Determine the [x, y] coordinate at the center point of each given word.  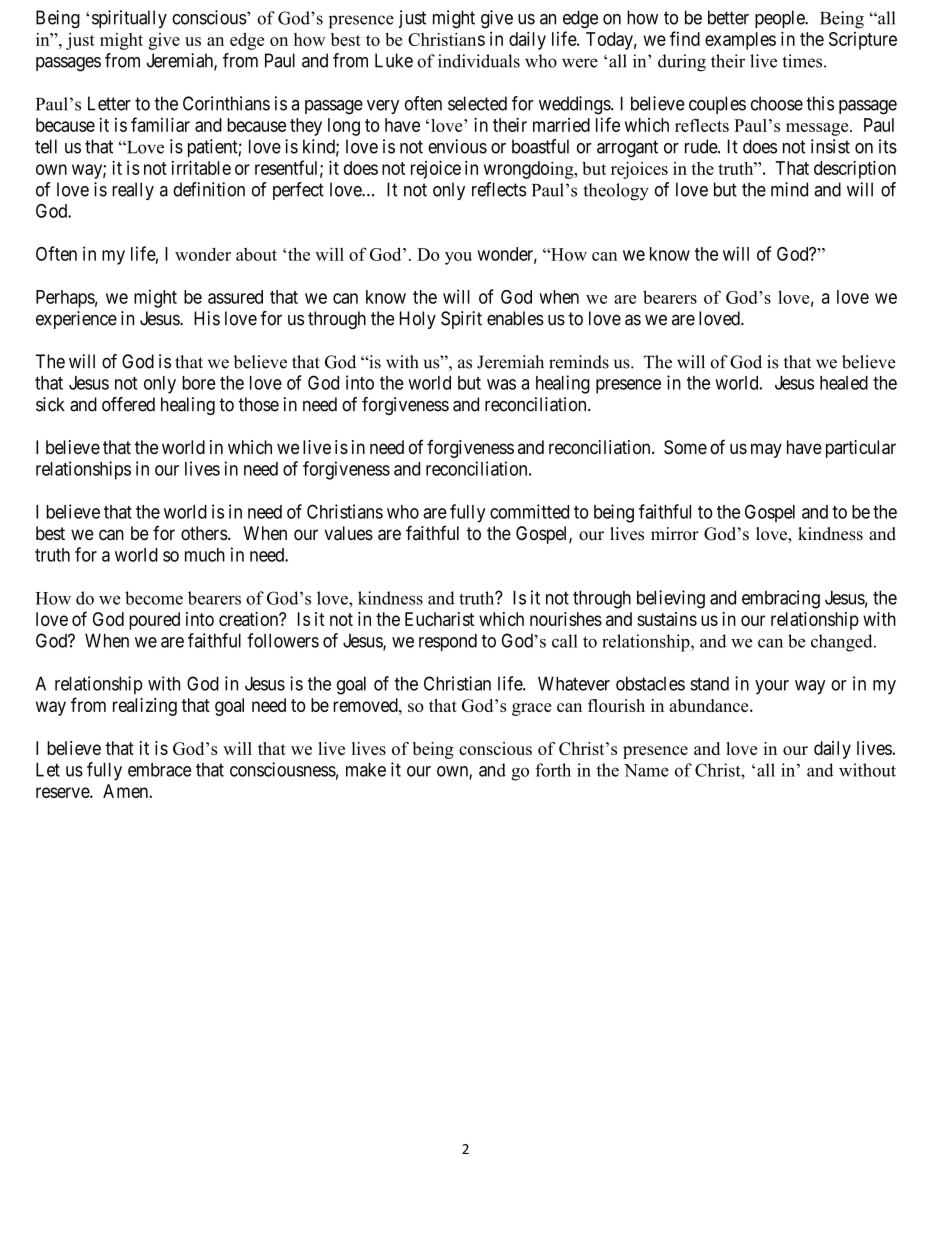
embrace [160, 770]
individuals [479, 61]
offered [128, 404]
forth [553, 770]
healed [844, 383]
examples [740, 41]
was [501, 384]
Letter [109, 103]
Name [646, 770]
